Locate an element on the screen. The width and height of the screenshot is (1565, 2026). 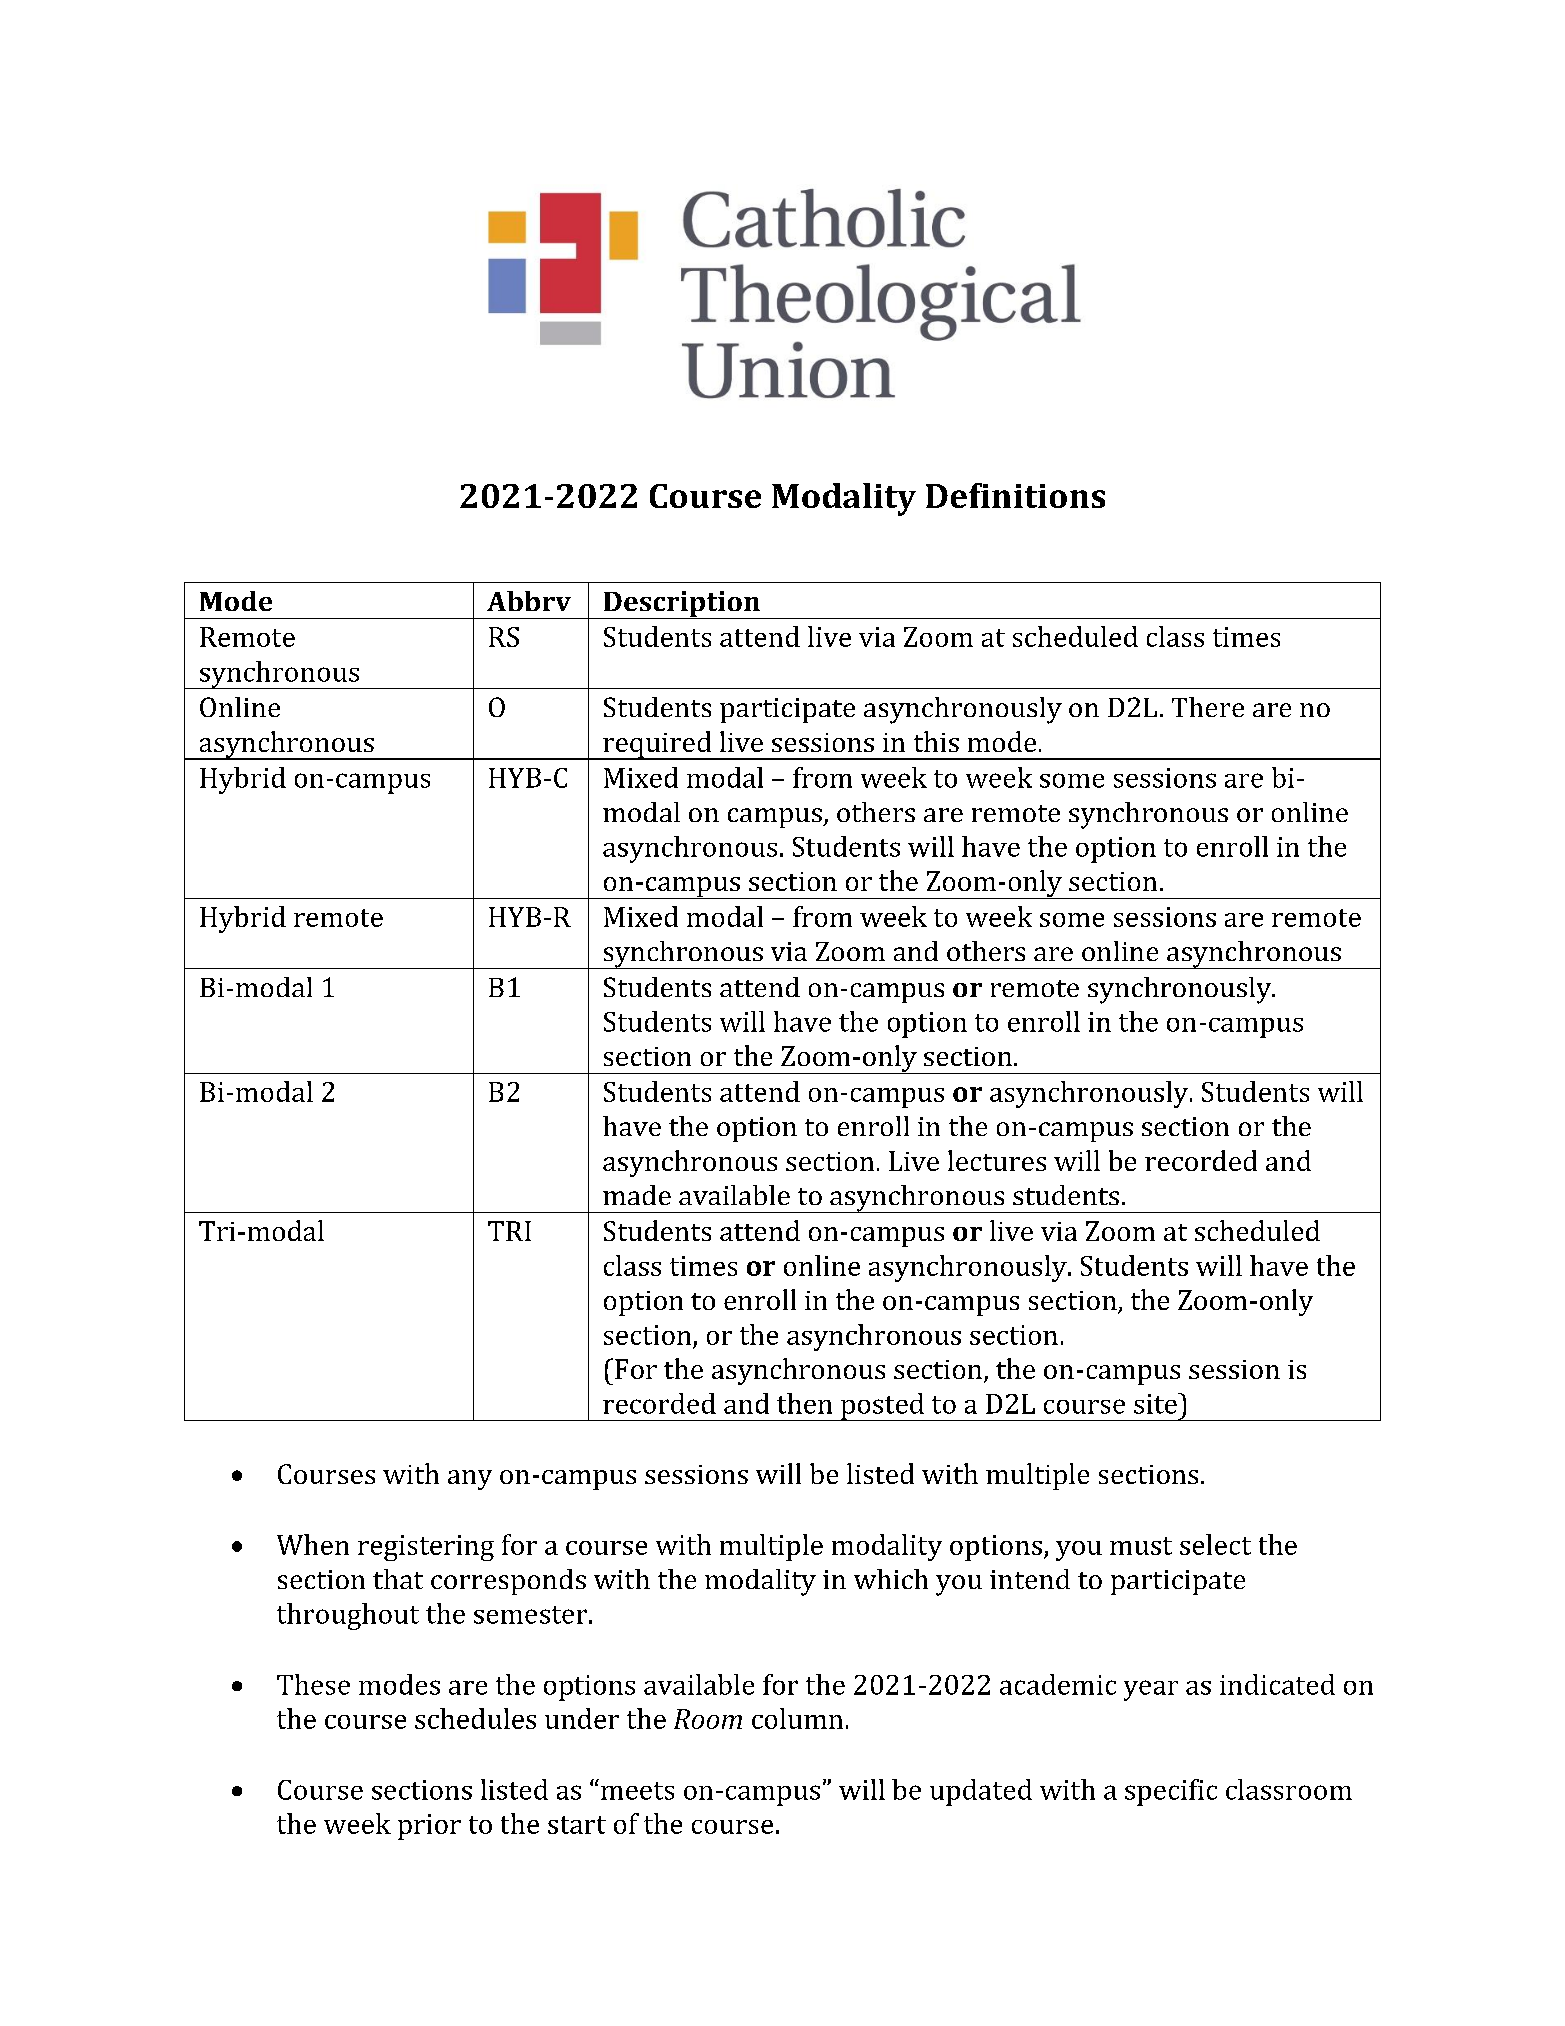
required is located at coordinates (657, 745).
